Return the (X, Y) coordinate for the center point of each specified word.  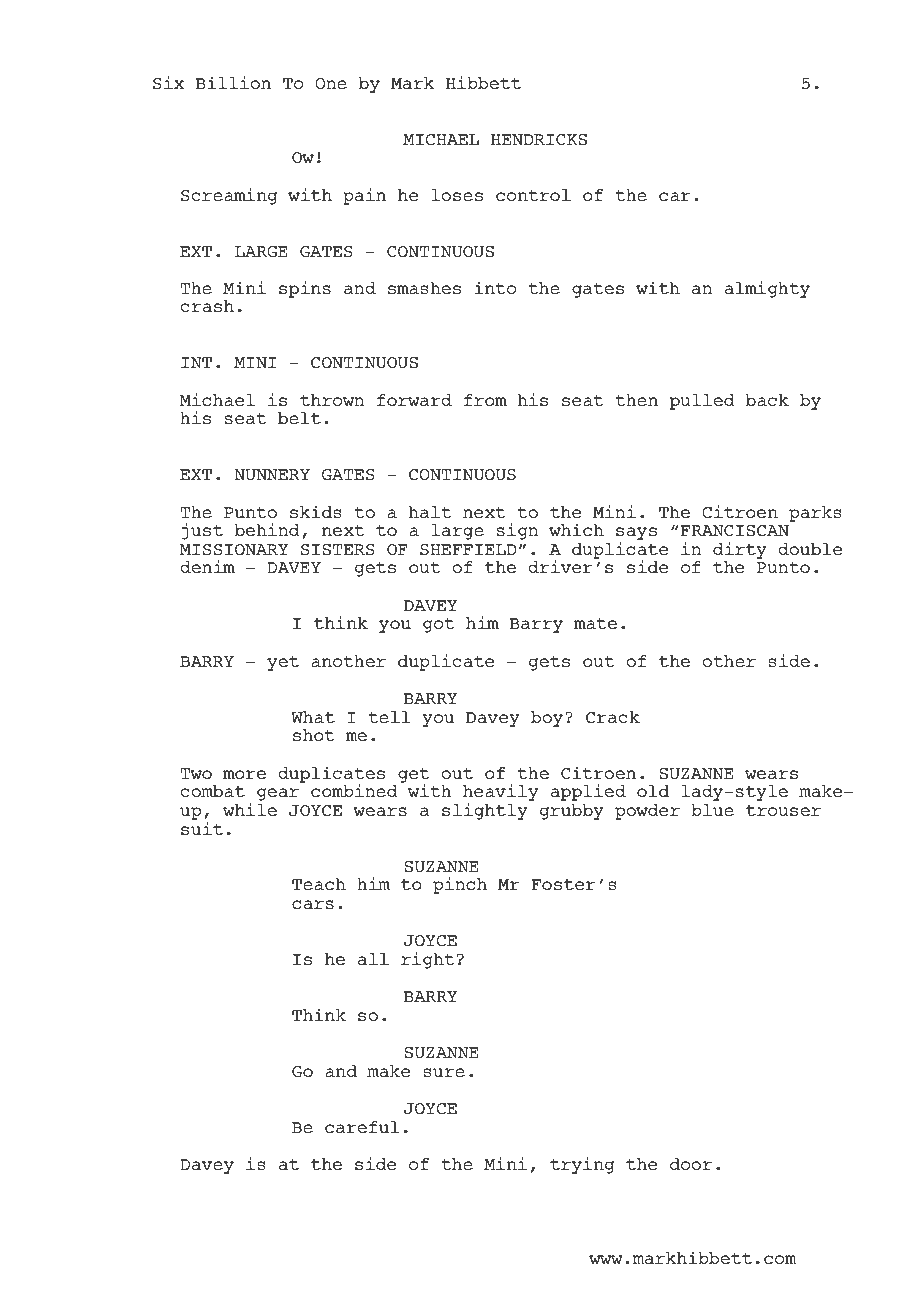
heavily (500, 794)
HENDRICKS (539, 140)
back (767, 400)
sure (444, 1073)
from (485, 400)
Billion (233, 82)
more (244, 774)
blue (712, 810)
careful (362, 1127)
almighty (767, 289)
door (691, 1164)
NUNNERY (272, 475)
